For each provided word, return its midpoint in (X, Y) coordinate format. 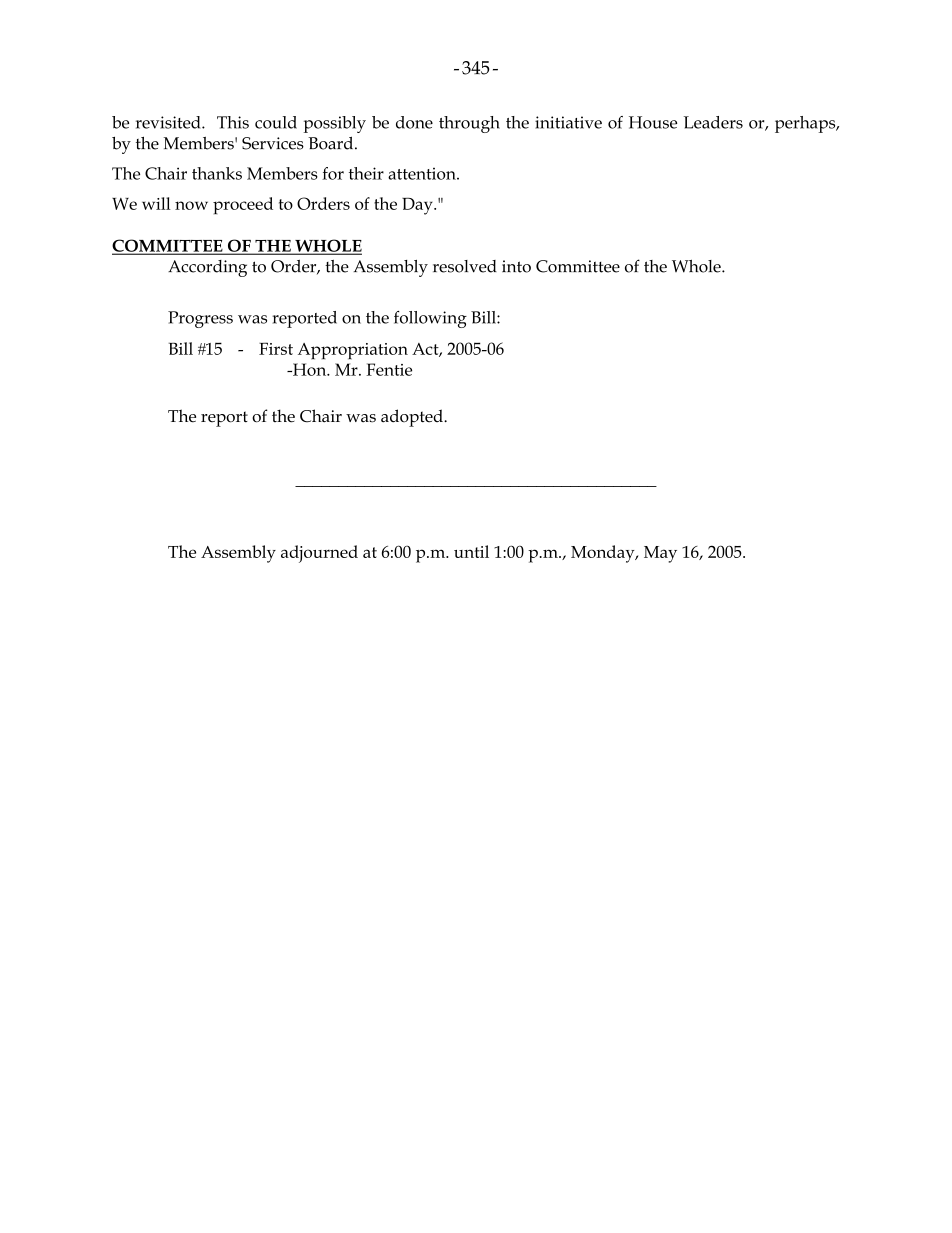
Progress (200, 319)
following (430, 319)
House (653, 122)
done (414, 122)
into (516, 266)
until (471, 551)
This (233, 122)
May (660, 554)
